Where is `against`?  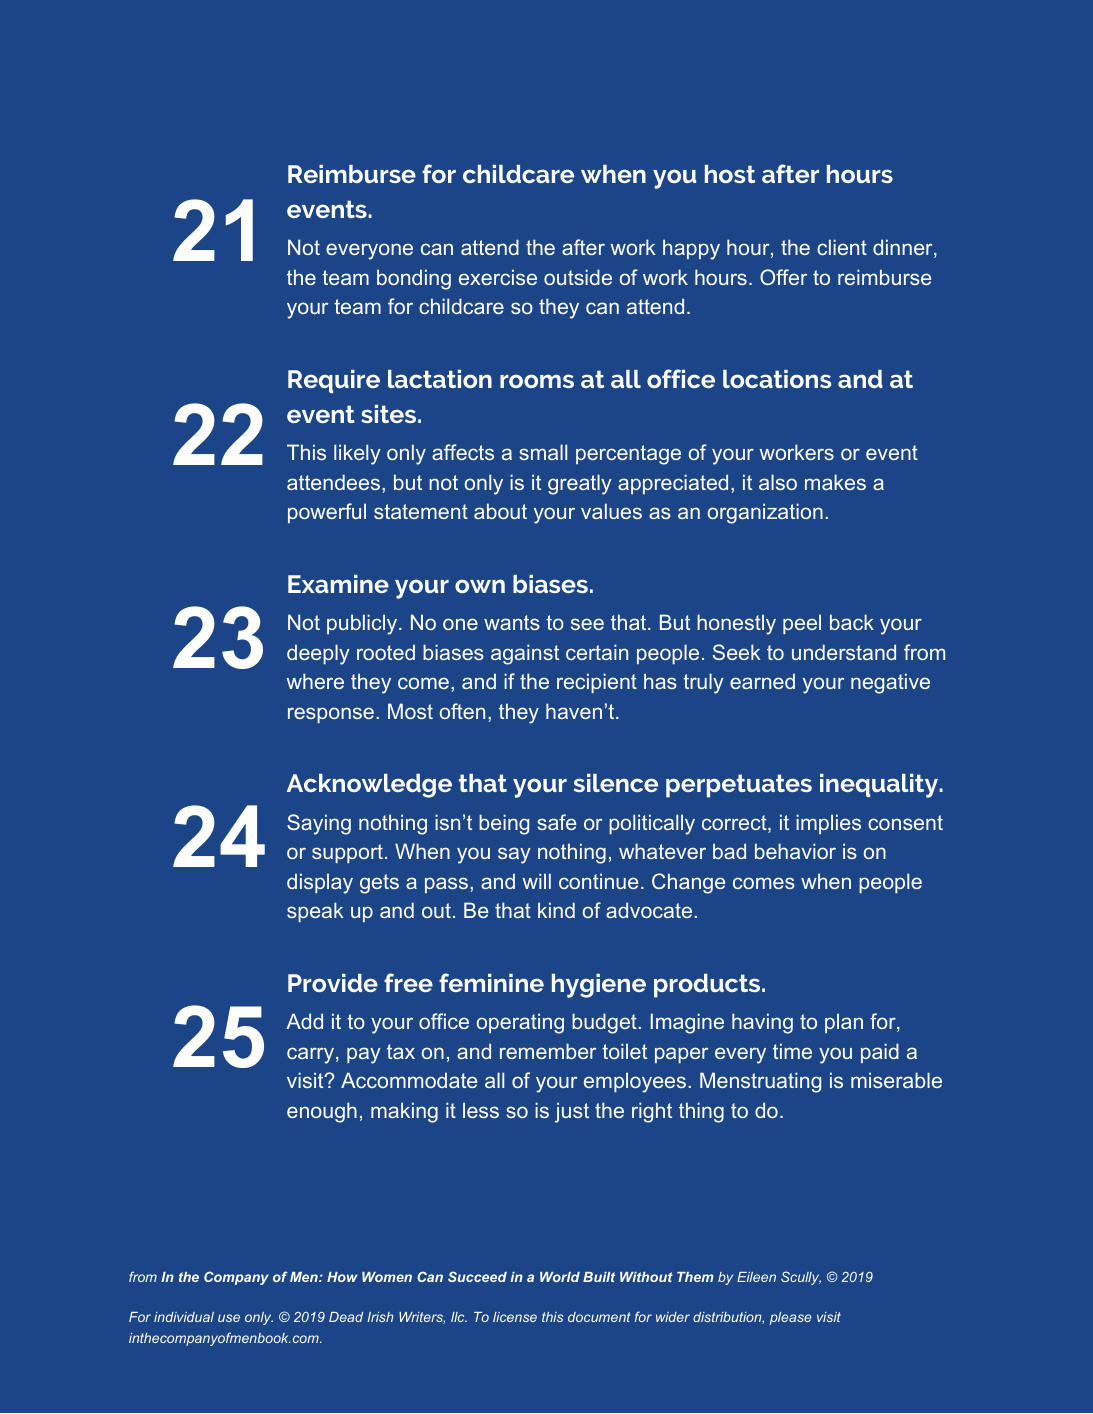
against is located at coordinates (525, 654).
